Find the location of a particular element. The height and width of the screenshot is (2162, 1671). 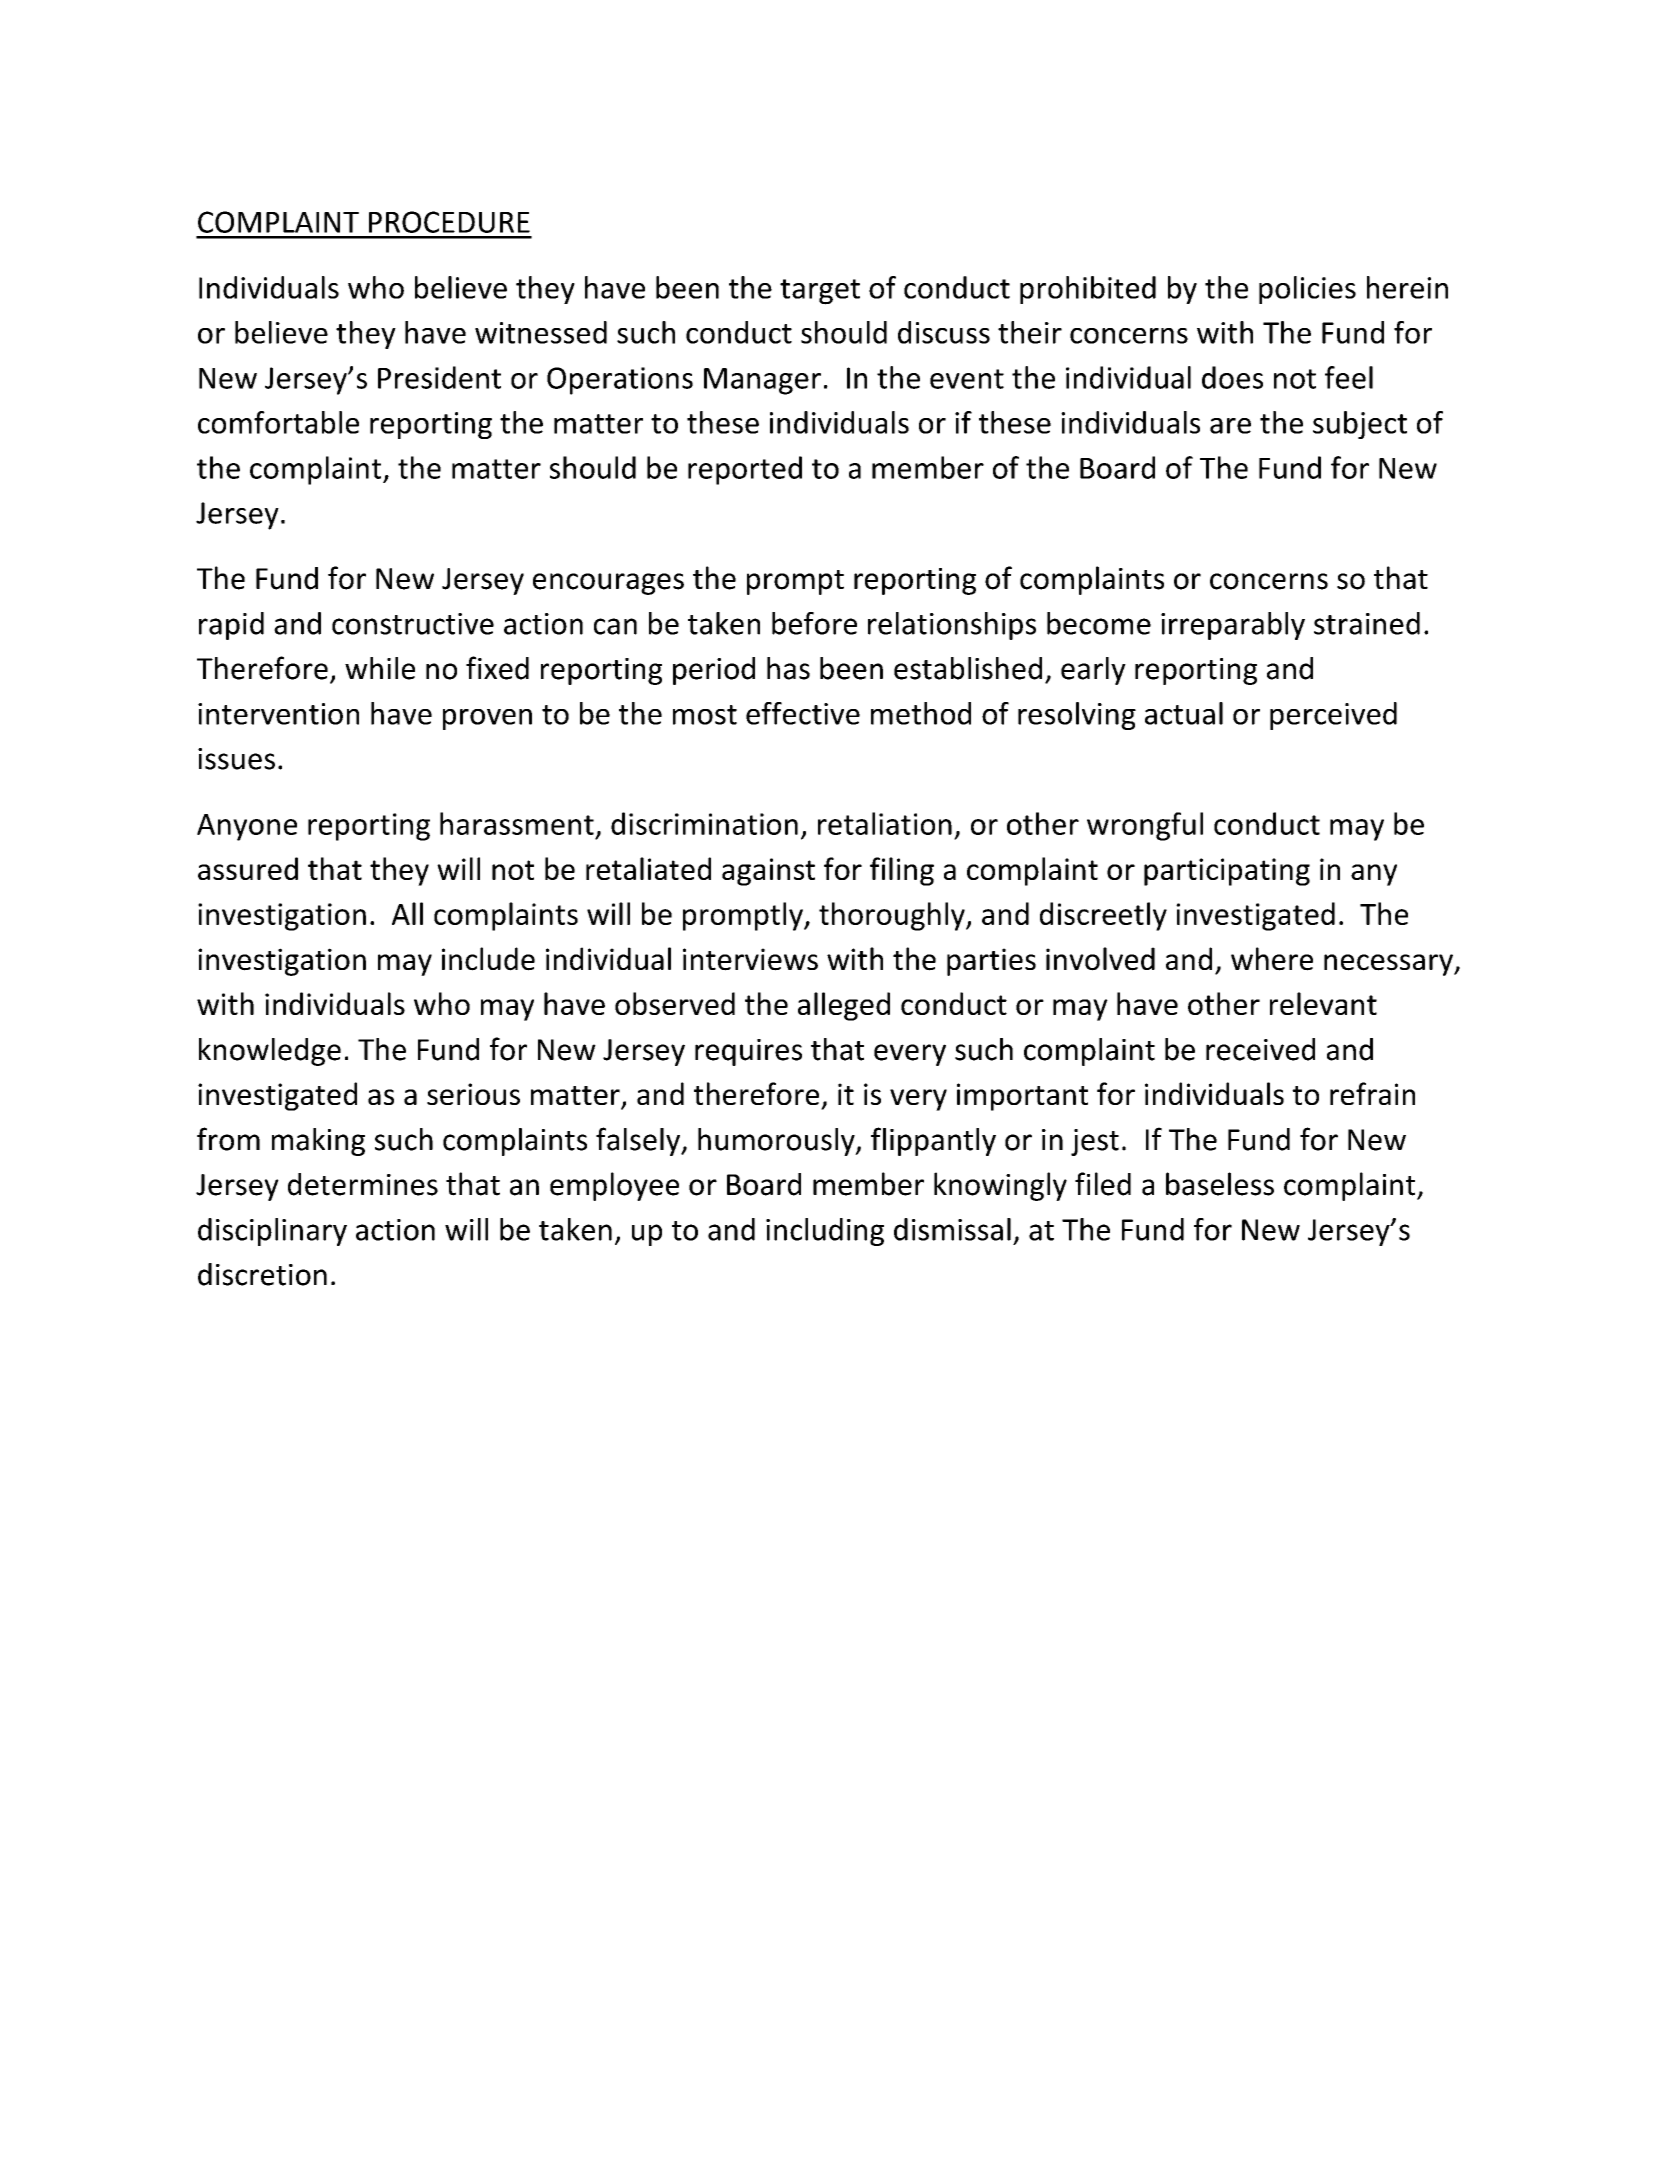

intervention is located at coordinates (278, 714).
